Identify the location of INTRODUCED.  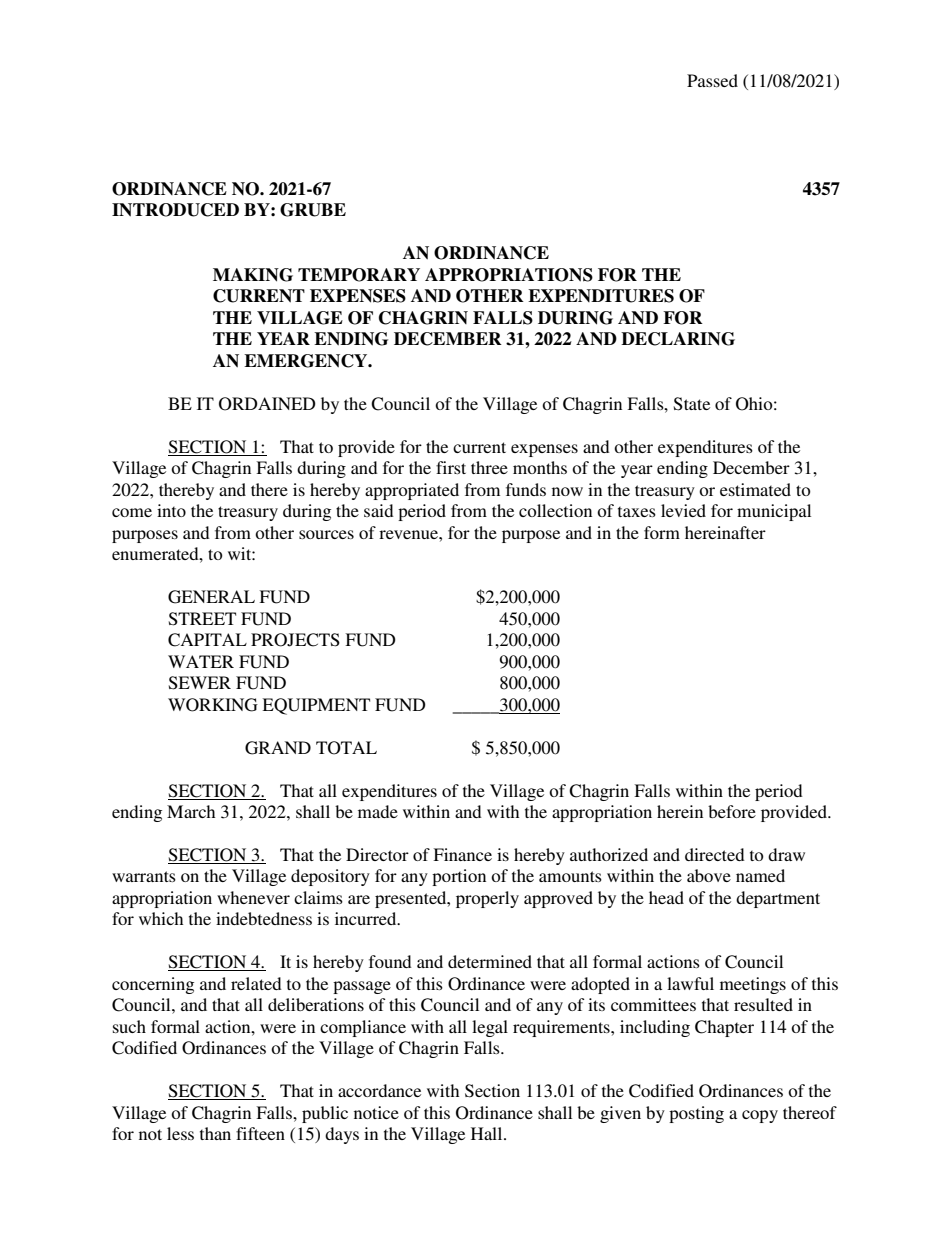
(175, 210).
